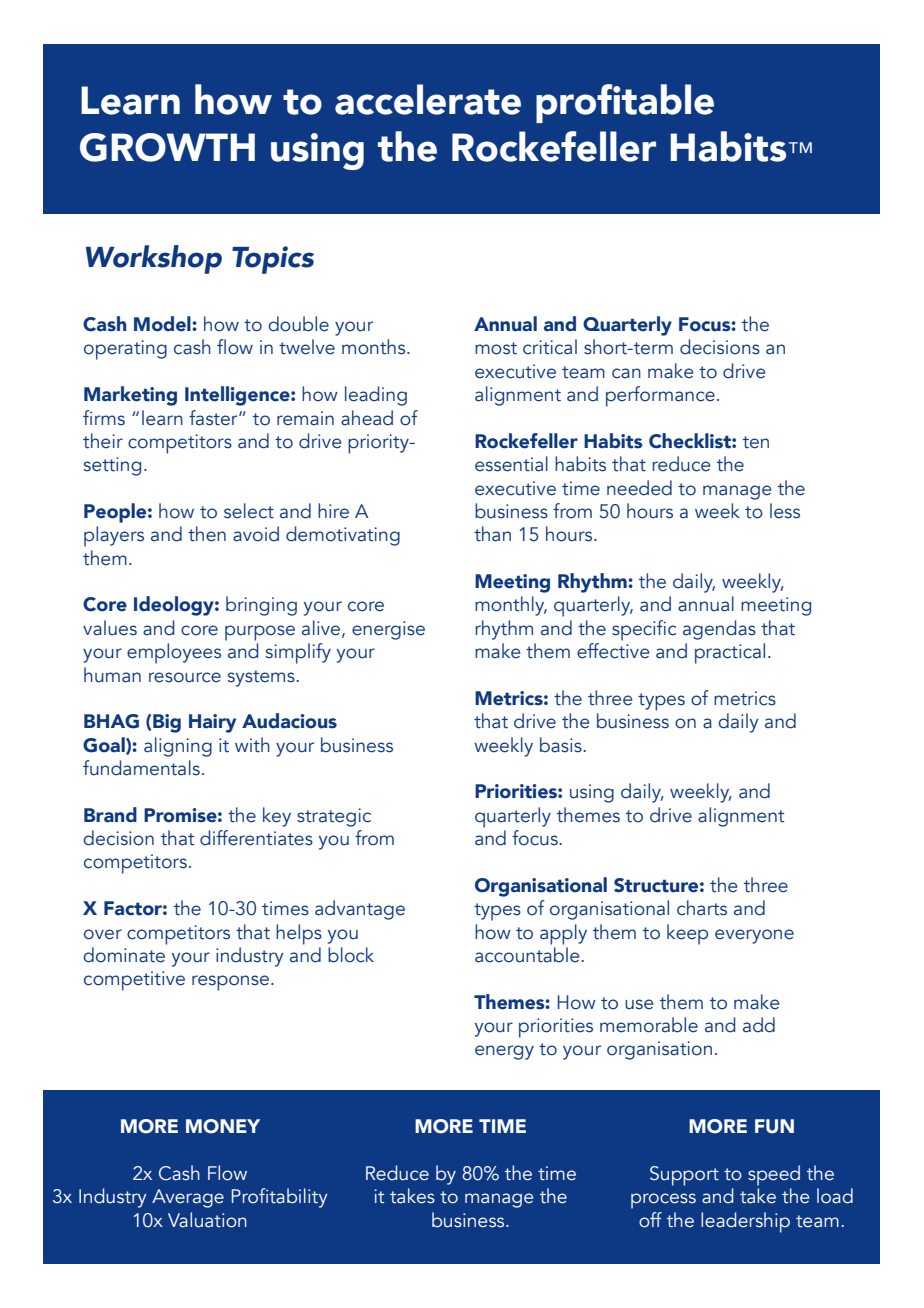  What do you see at coordinates (174, 653) in the screenshot?
I see `employees` at bounding box center [174, 653].
